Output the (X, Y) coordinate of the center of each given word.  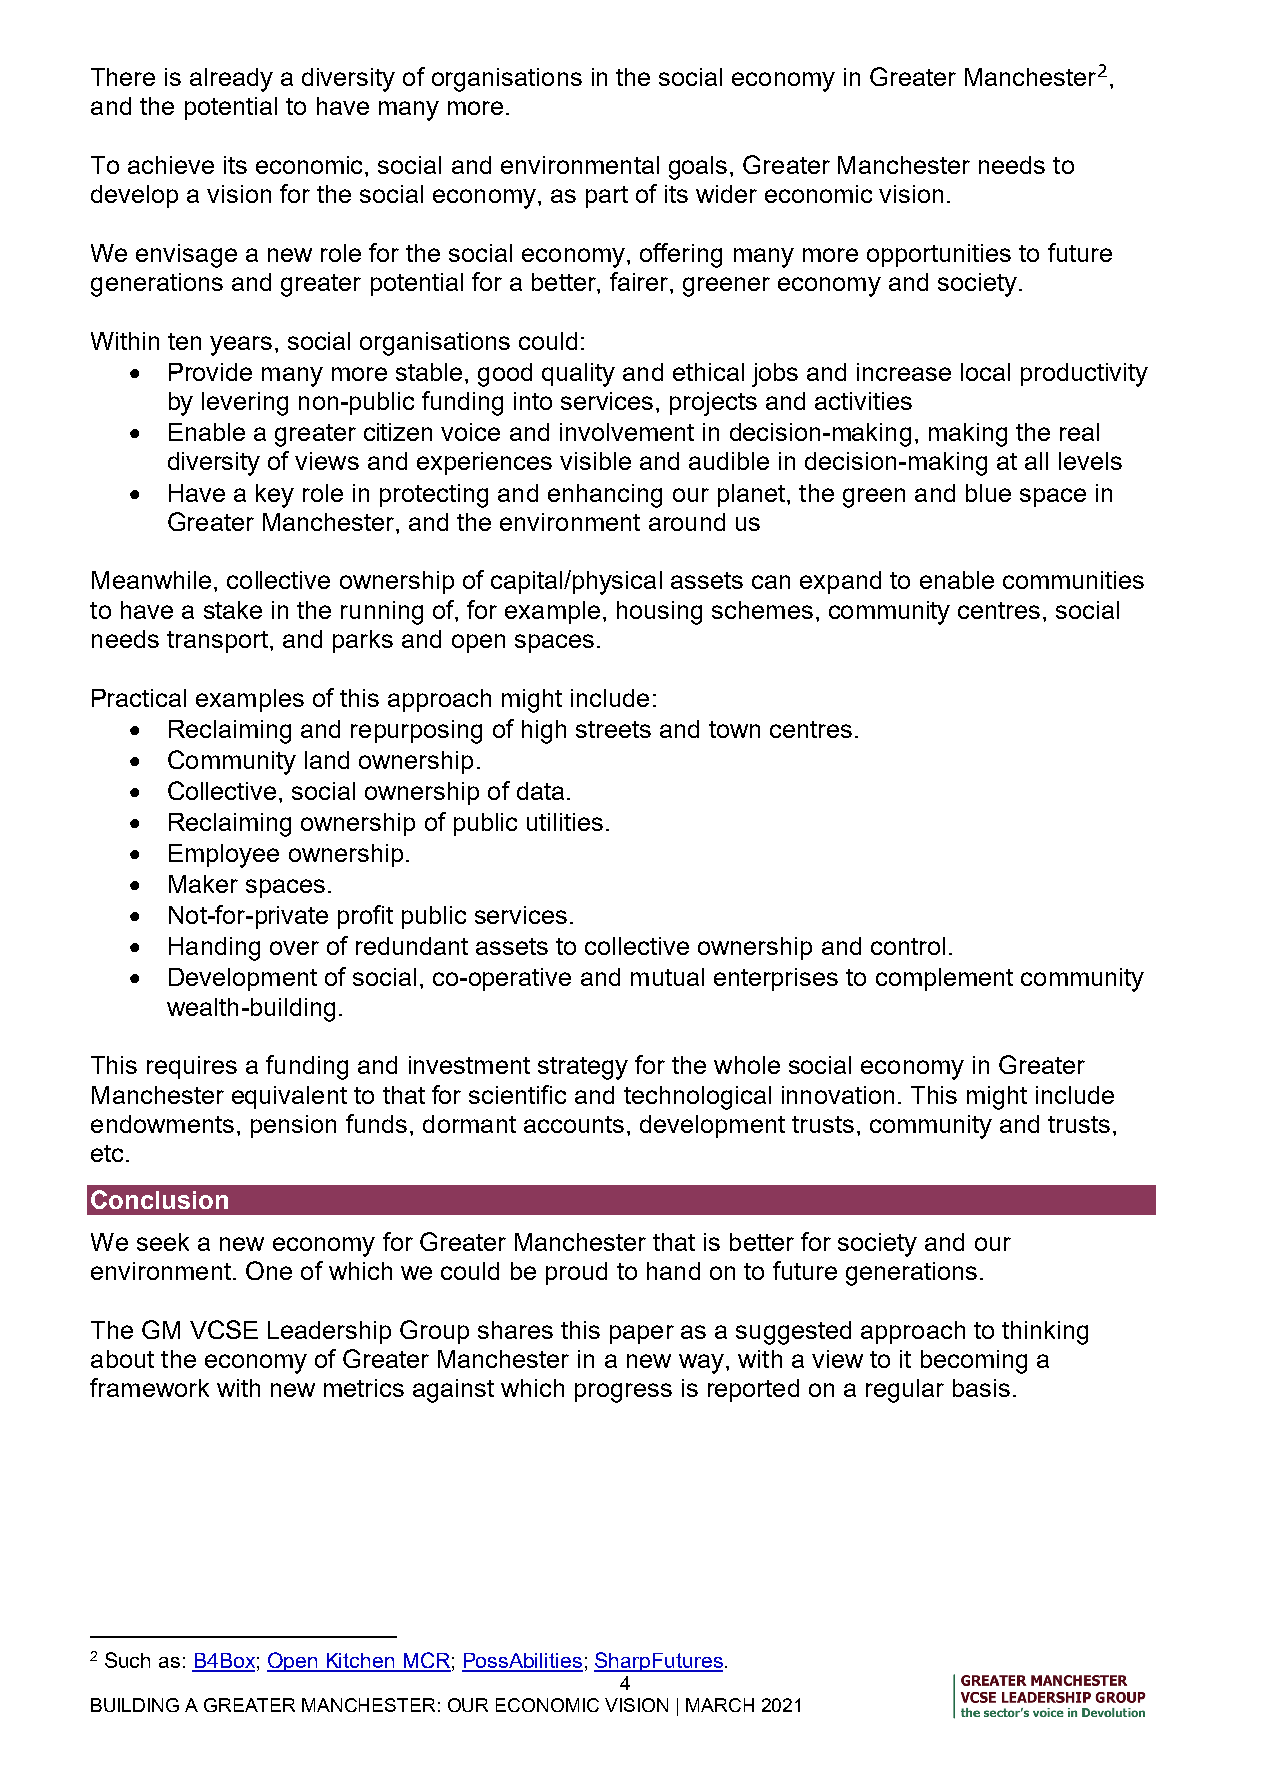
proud (576, 1273)
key (275, 496)
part (607, 197)
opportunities (939, 255)
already (231, 80)
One (269, 1270)
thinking (1045, 1333)
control (908, 946)
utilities (565, 822)
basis (981, 1388)
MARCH (720, 1705)
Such (127, 1660)
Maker (203, 884)
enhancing (605, 496)
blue (988, 493)
